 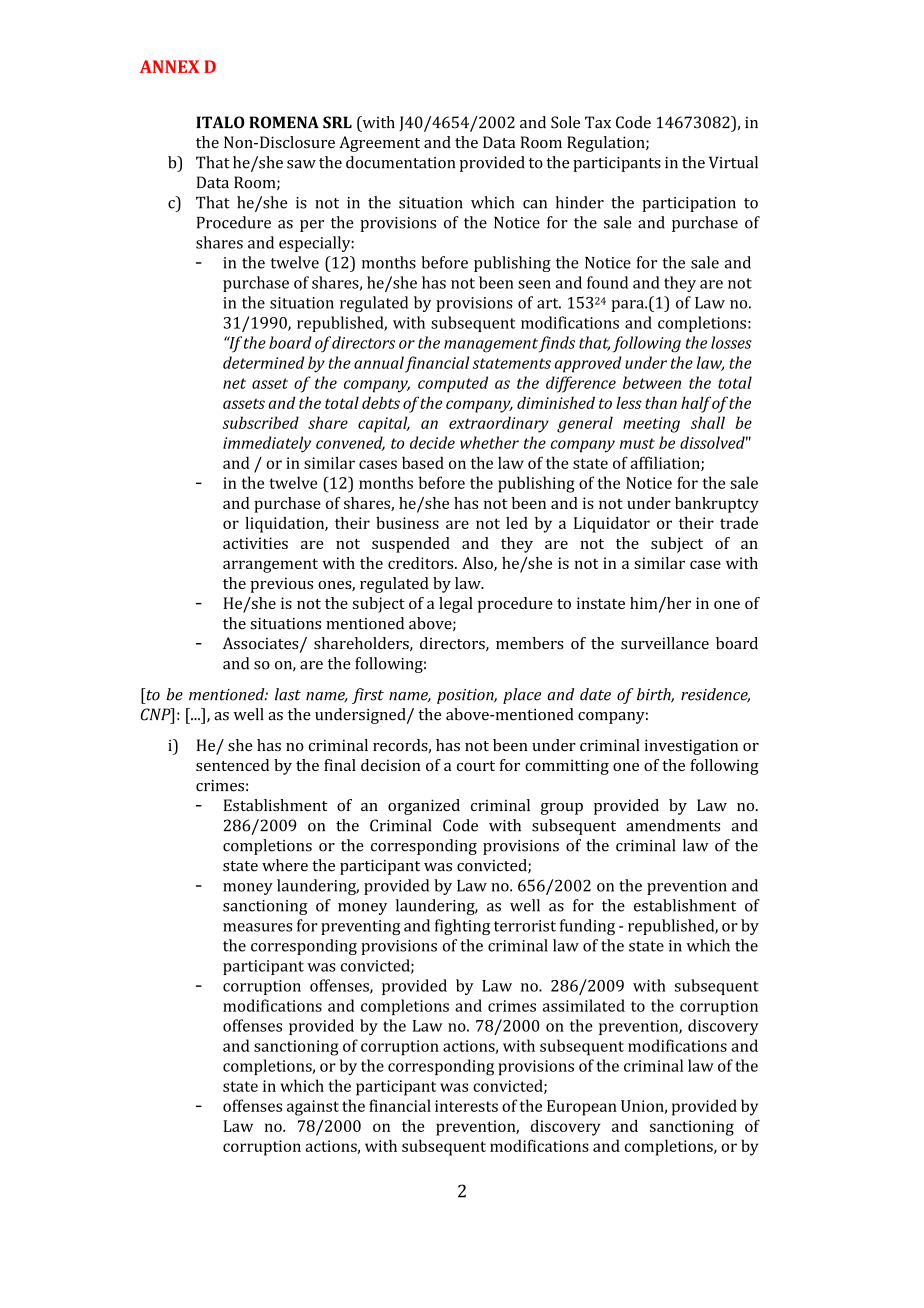 What do you see at coordinates (270, 565) in the screenshot?
I see `arrangement` at bounding box center [270, 565].
